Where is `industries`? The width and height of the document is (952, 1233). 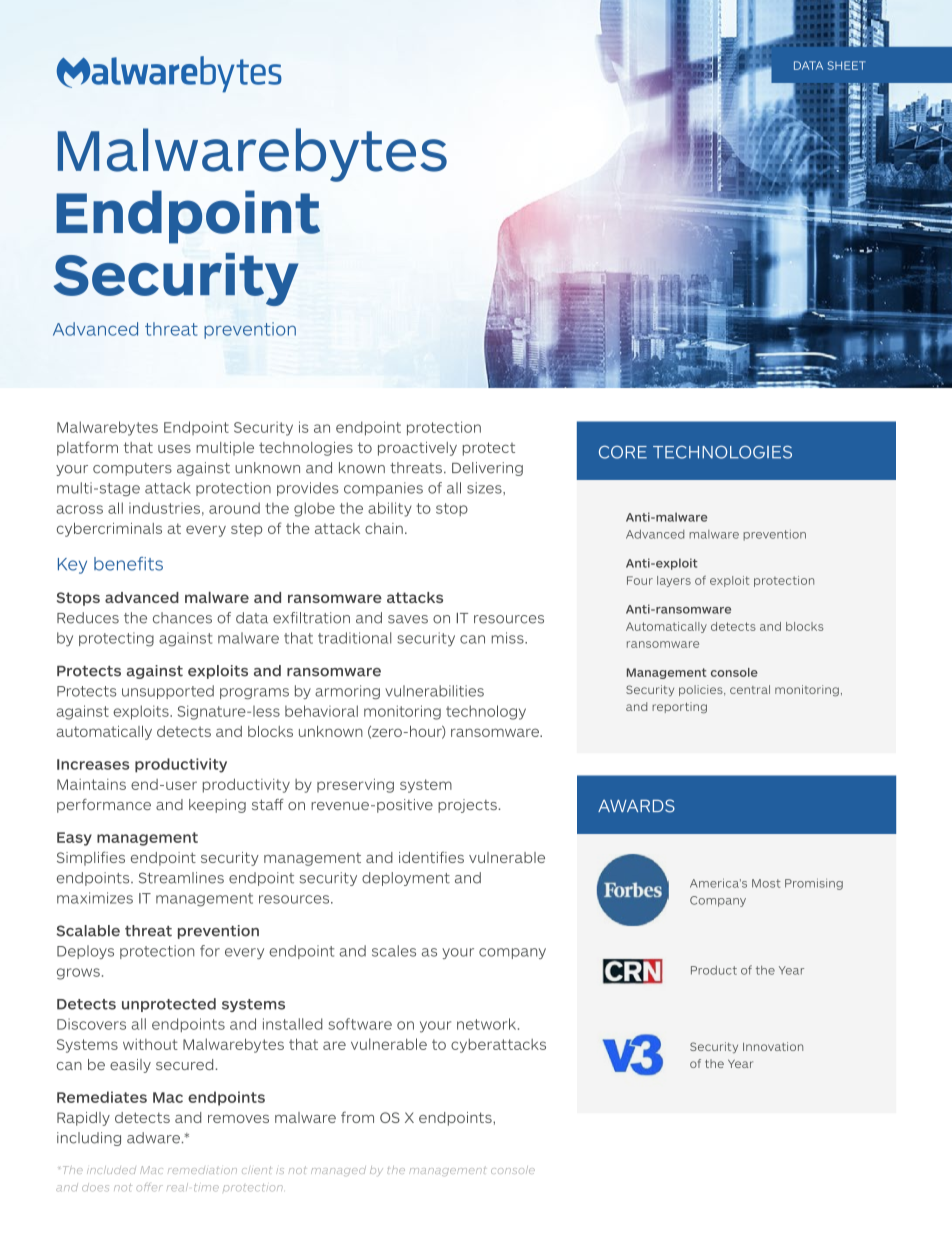 industries is located at coordinates (164, 508).
